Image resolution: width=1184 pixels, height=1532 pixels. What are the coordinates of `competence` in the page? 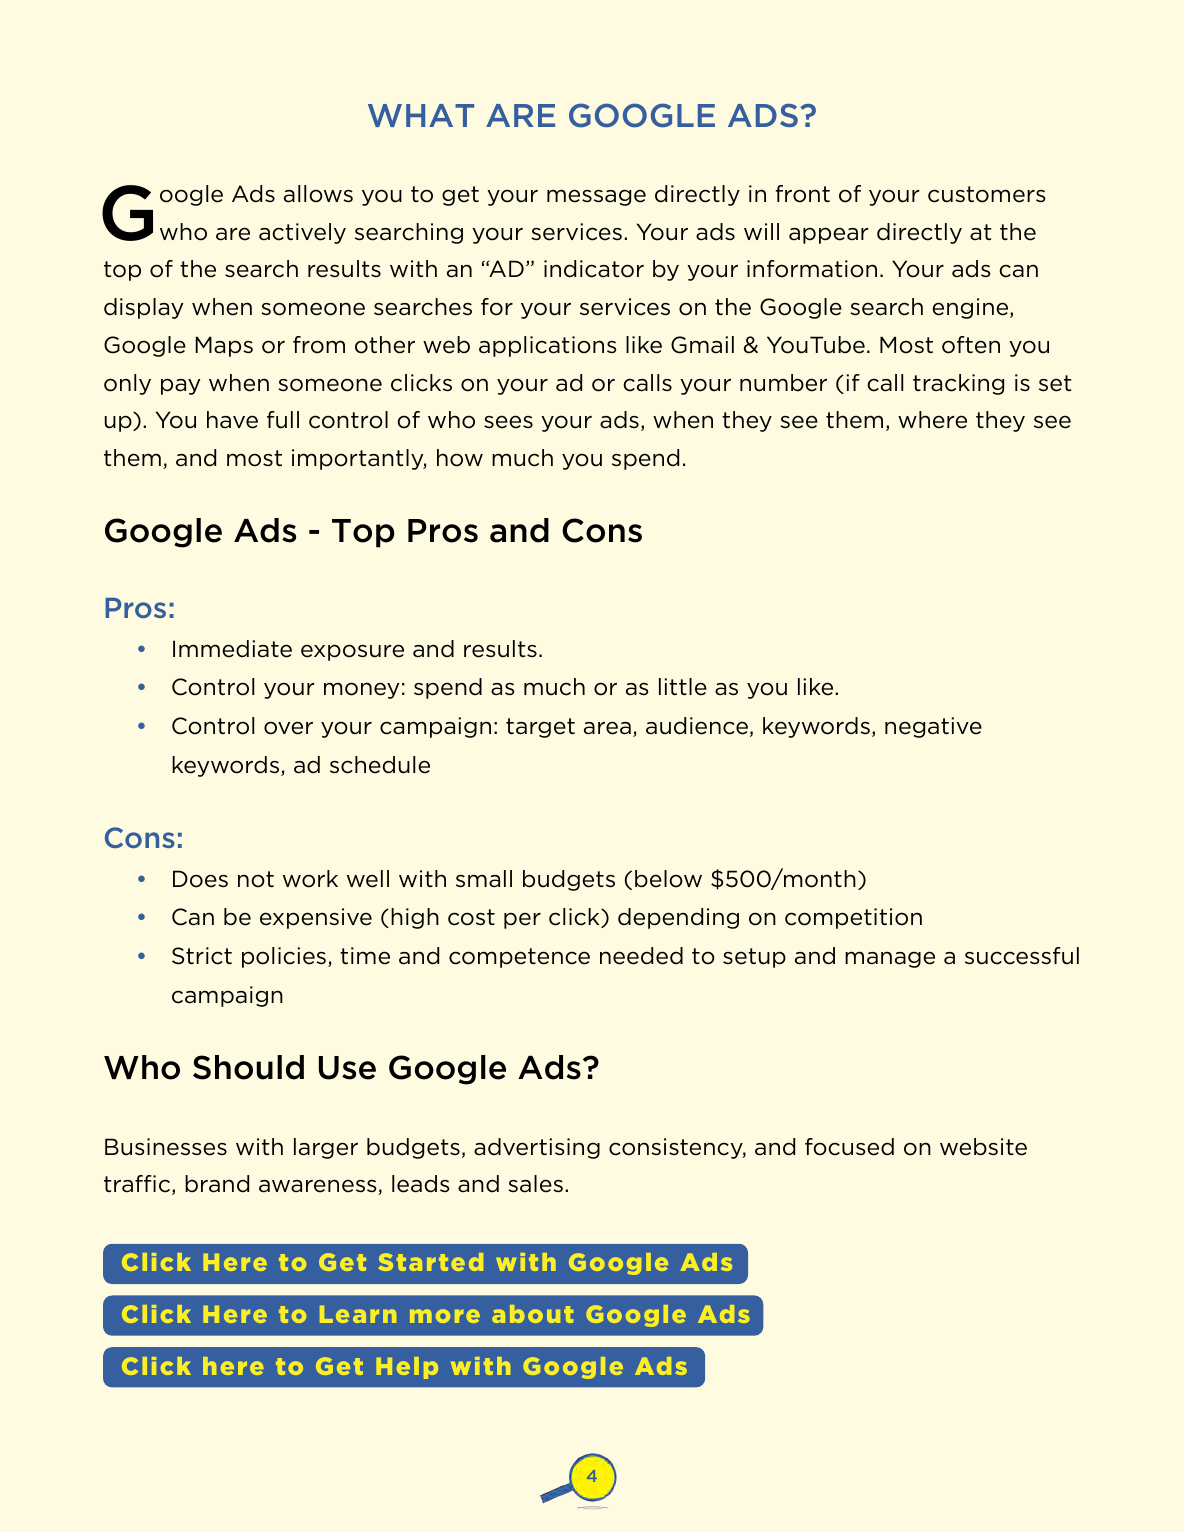 It's located at (519, 958).
